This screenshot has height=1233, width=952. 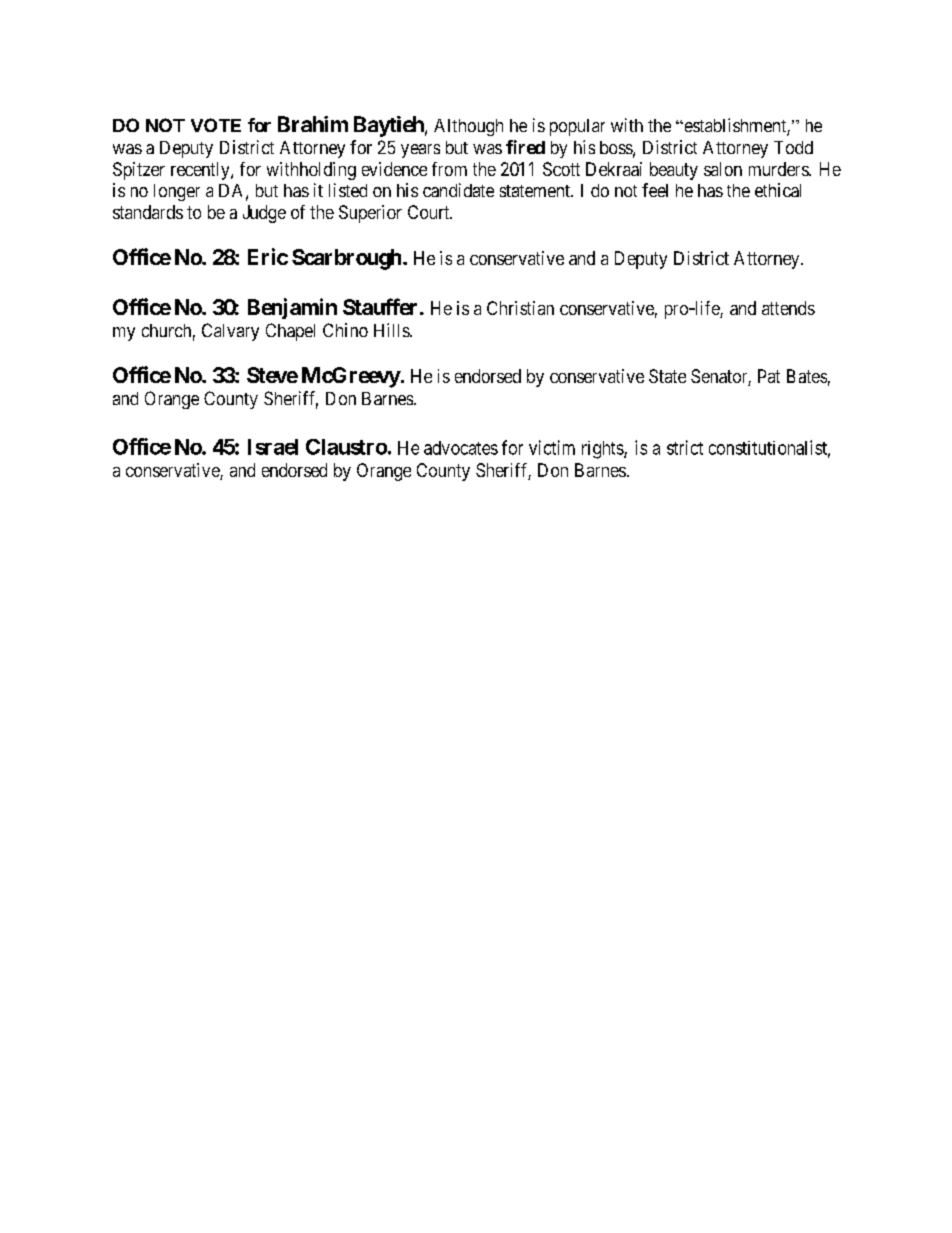 I want to click on Judge, so click(x=264, y=214).
